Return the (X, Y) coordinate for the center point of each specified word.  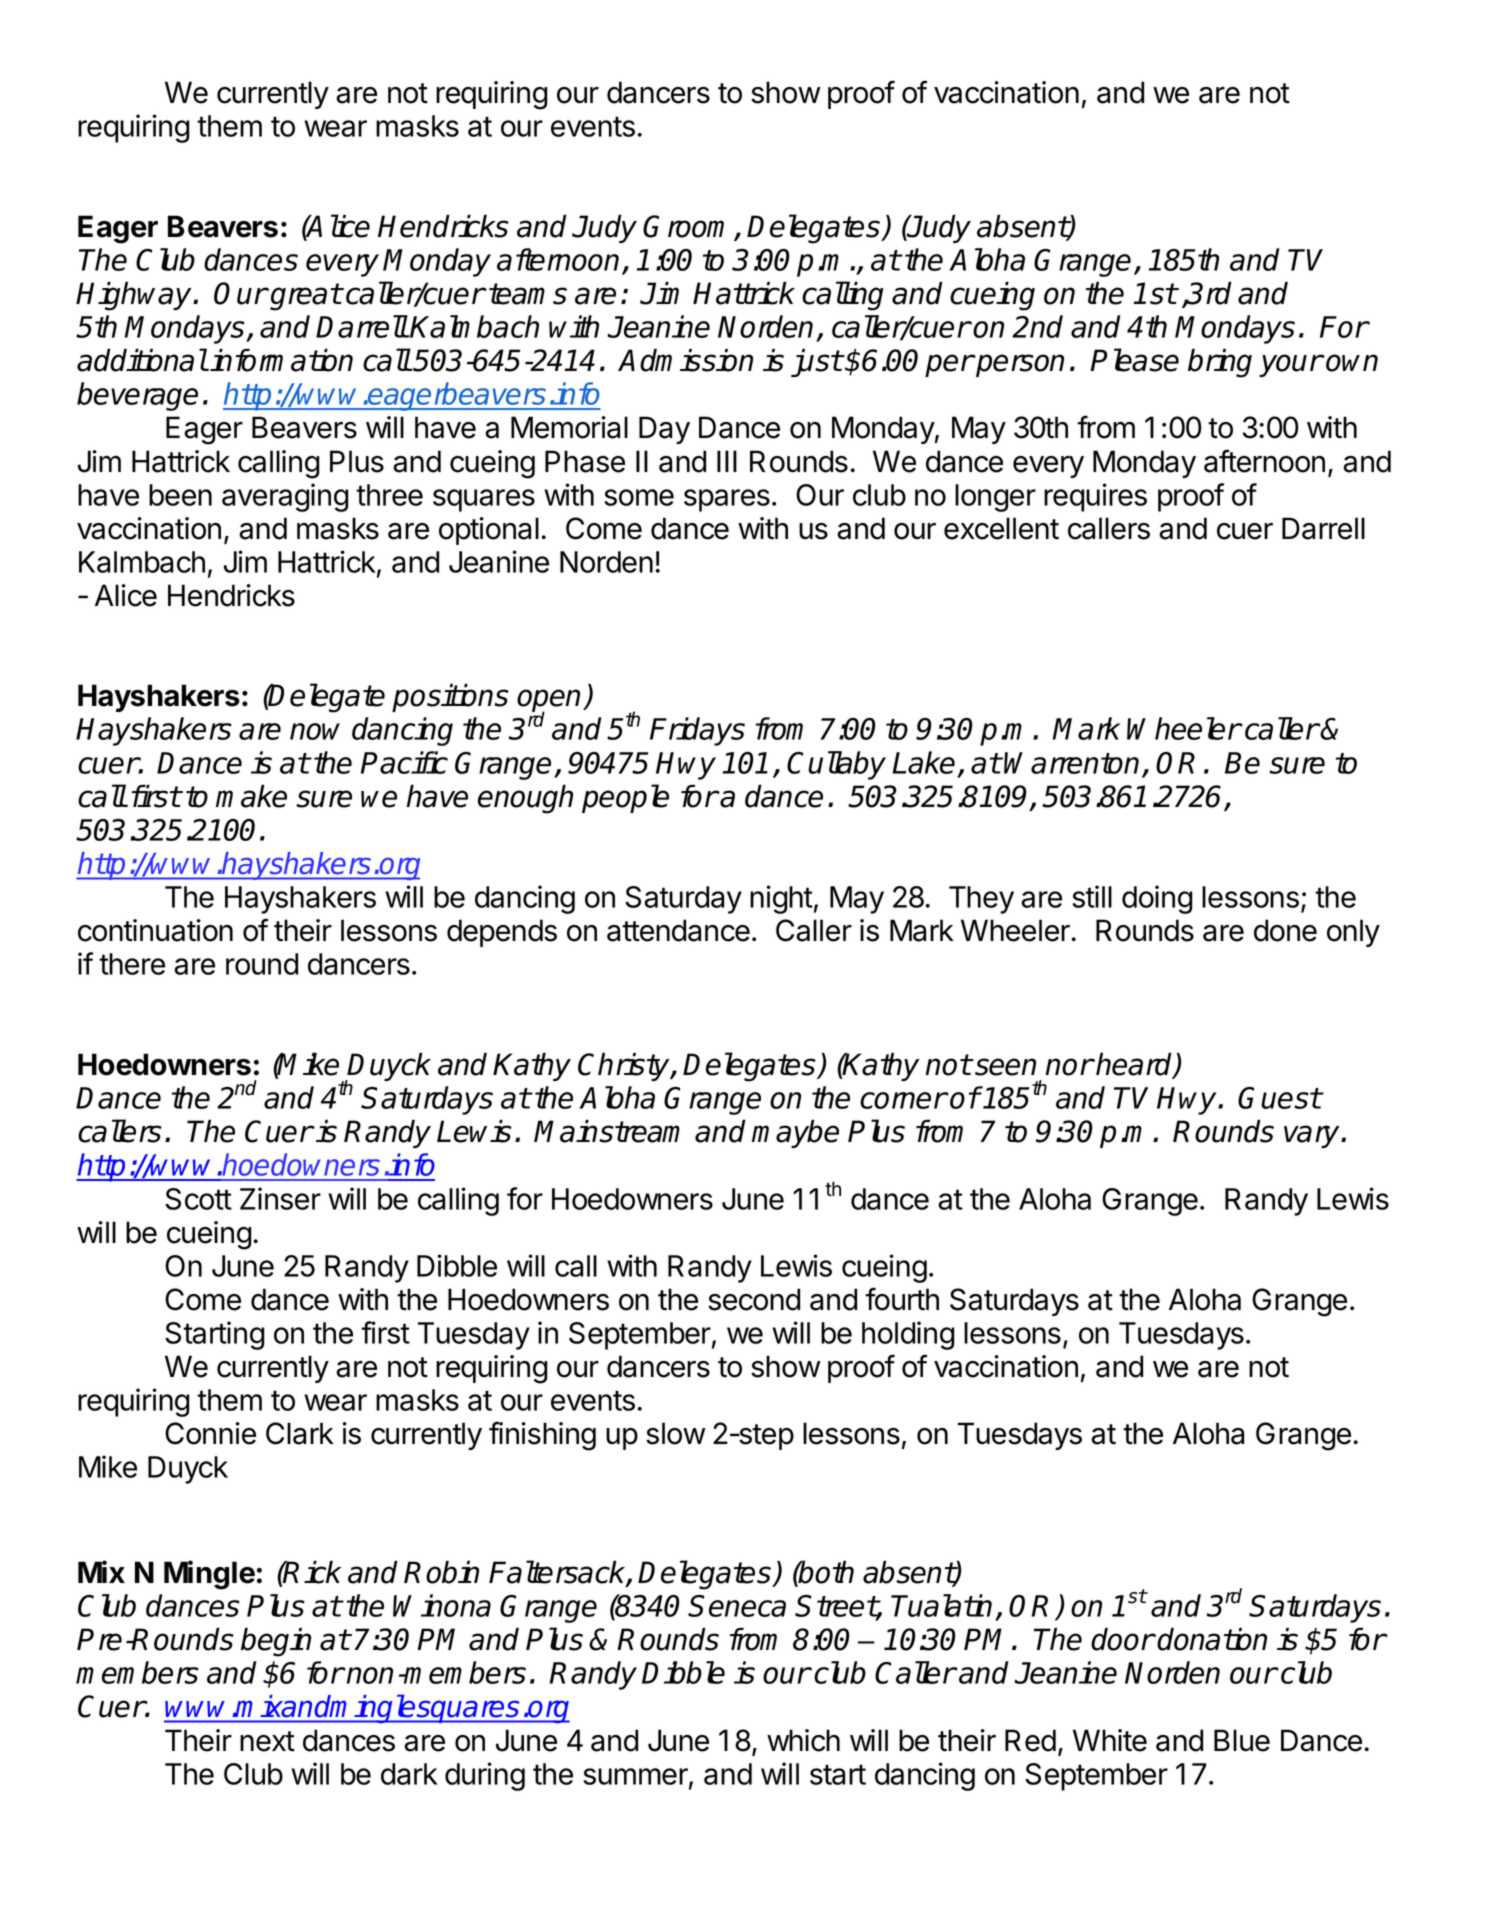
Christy (625, 1066)
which (803, 1740)
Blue (1242, 1740)
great (305, 297)
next (267, 1741)
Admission (685, 360)
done (1285, 930)
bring (1220, 363)
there (132, 964)
